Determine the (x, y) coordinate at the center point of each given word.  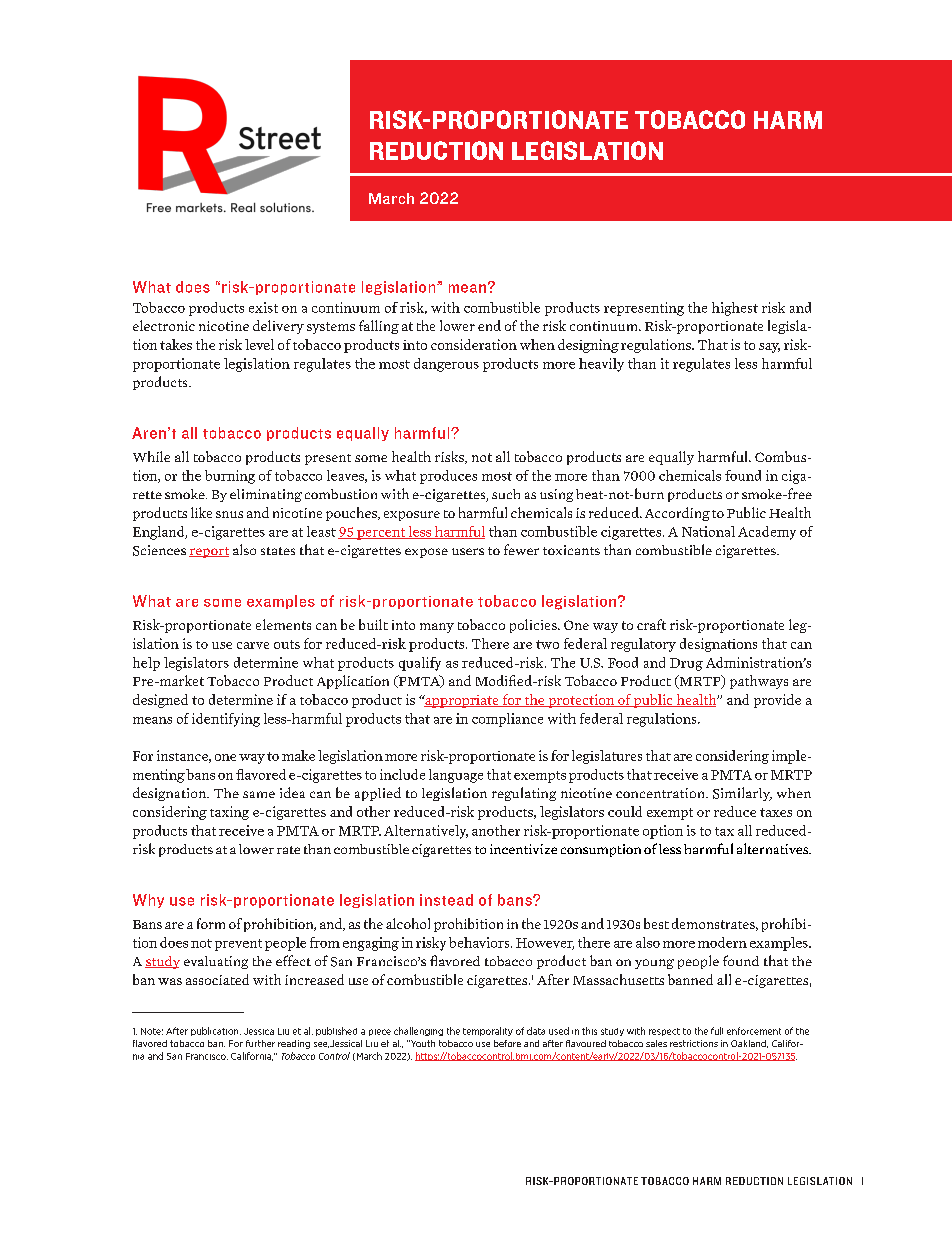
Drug (686, 664)
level (259, 344)
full (717, 1031)
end (489, 325)
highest (735, 309)
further (260, 1043)
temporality (488, 1031)
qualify (420, 664)
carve (253, 645)
